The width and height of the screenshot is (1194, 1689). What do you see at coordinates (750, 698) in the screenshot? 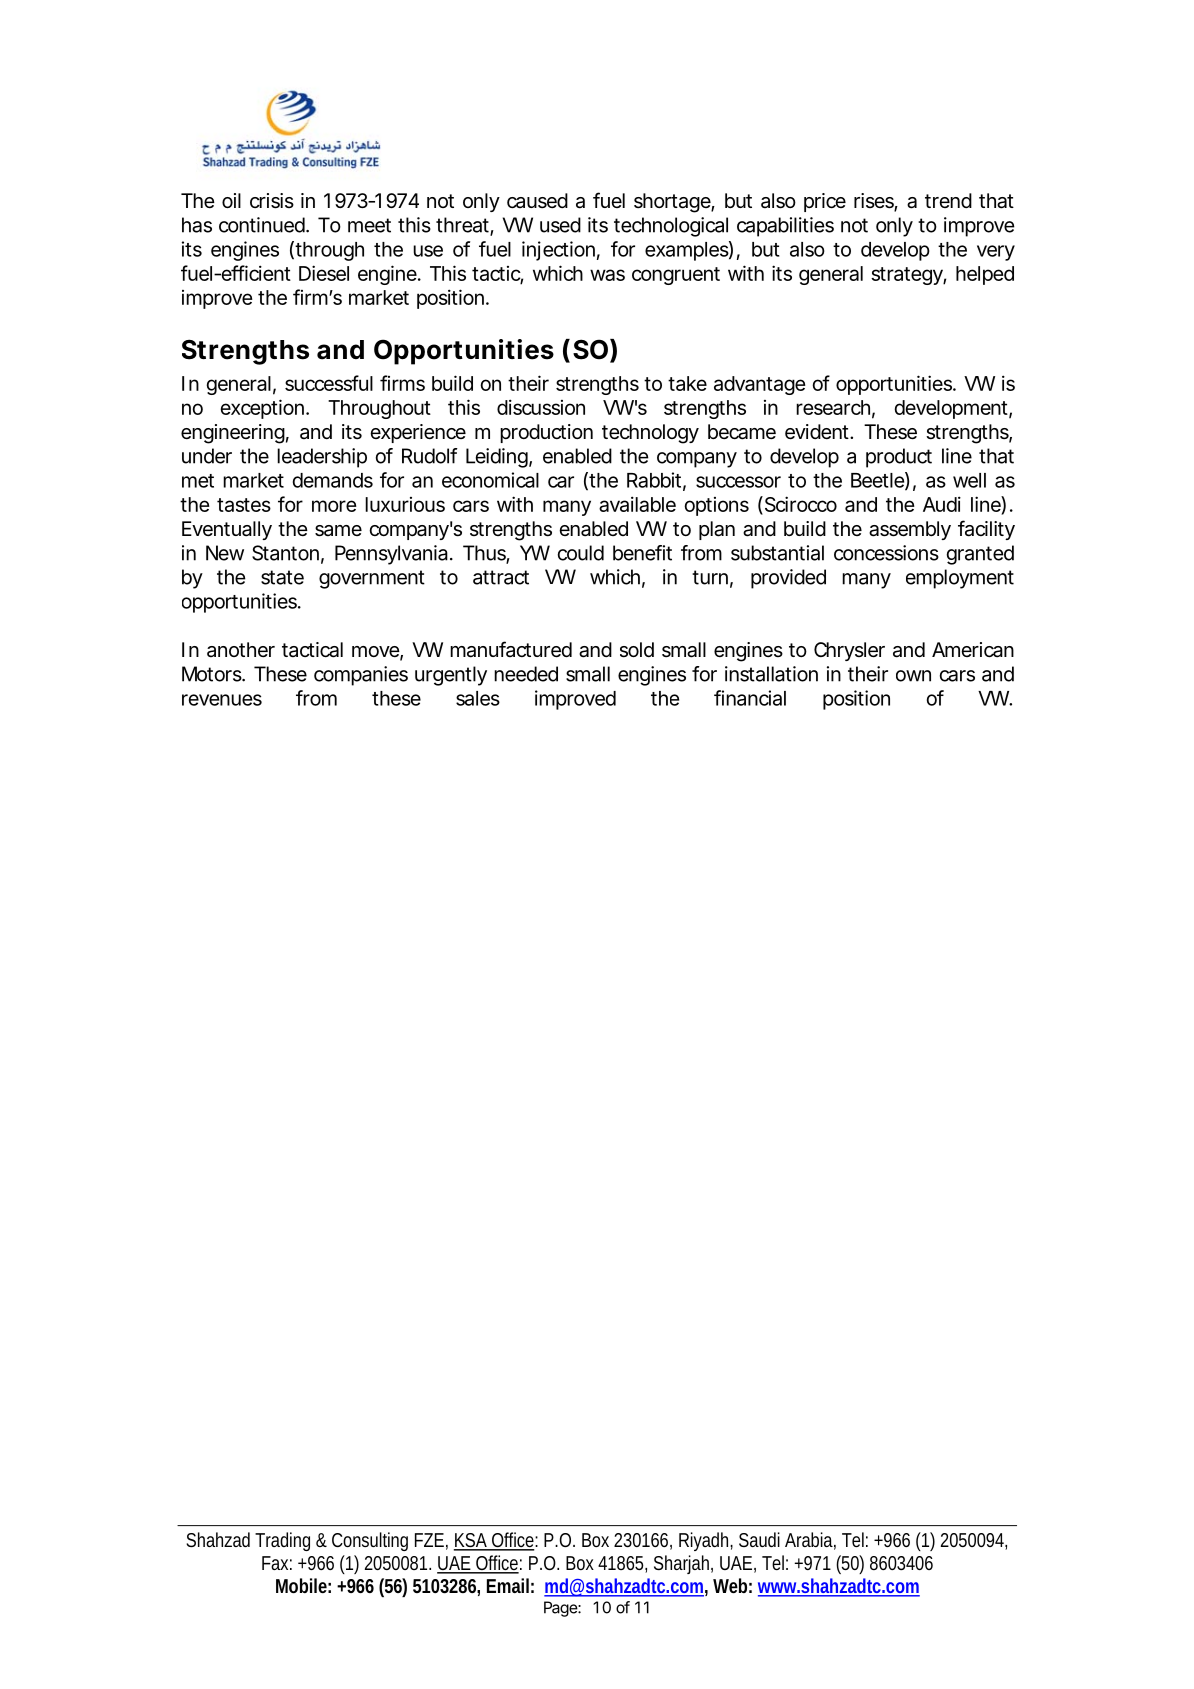
I see `financial` at bounding box center [750, 698].
